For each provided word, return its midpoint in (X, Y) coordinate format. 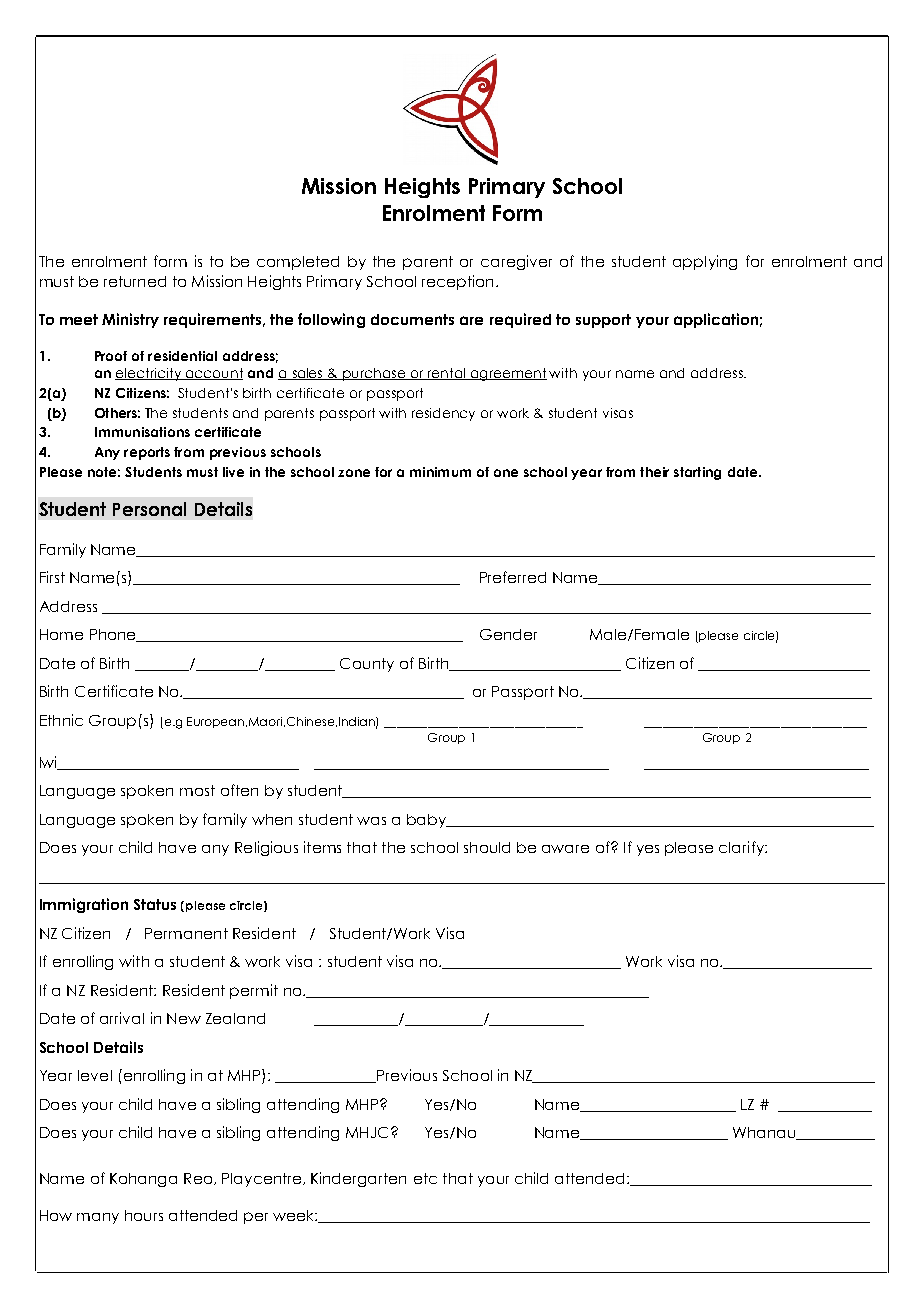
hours (144, 1215)
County (367, 665)
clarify (742, 848)
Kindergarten (358, 1179)
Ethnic (61, 720)
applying (705, 262)
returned (135, 281)
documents (412, 319)
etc (425, 1178)
